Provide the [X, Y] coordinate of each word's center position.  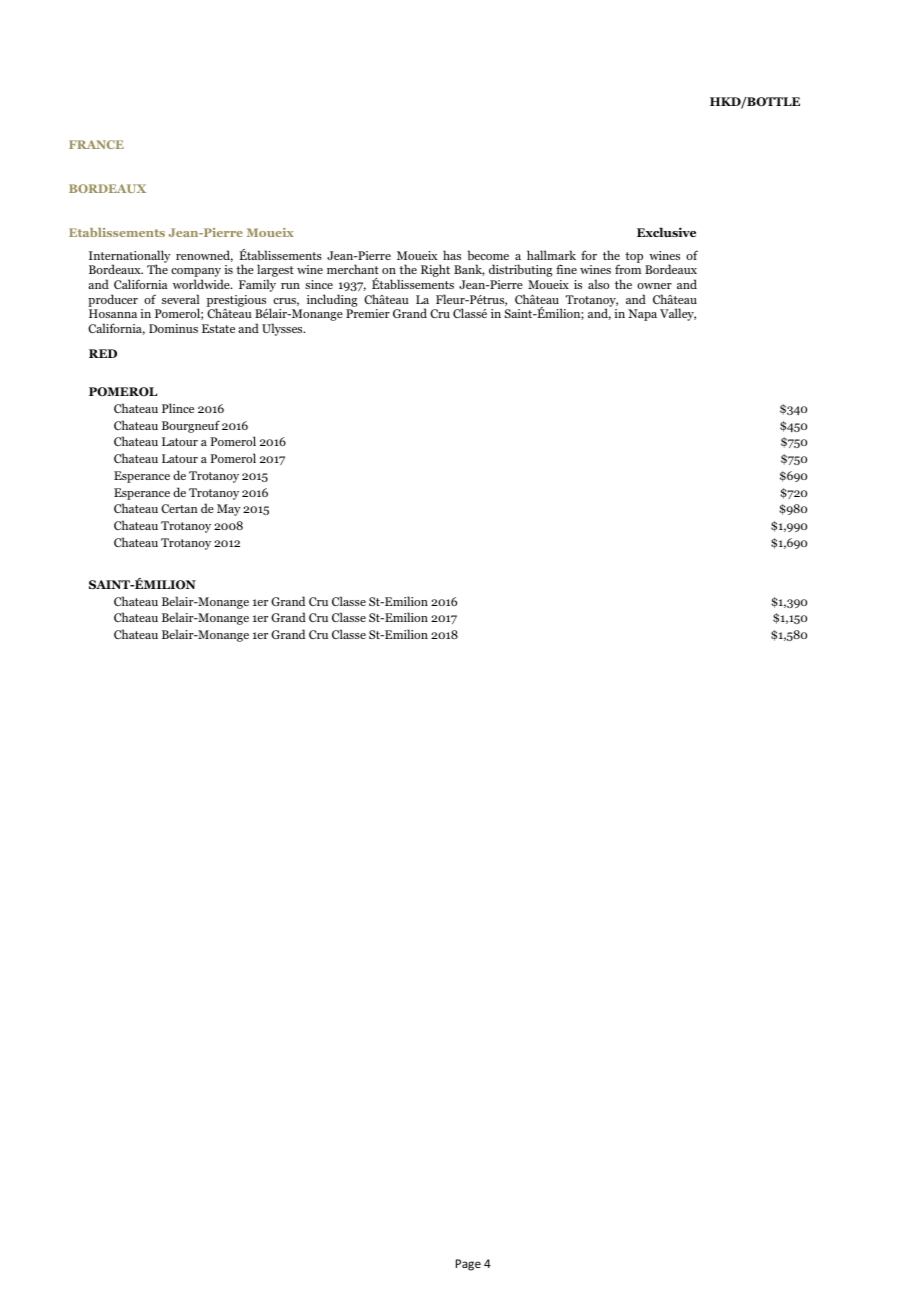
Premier [368, 313]
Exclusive [666, 232]
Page [468, 1265]
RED [103, 353]
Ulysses [283, 329]
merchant [353, 269]
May [229, 510]
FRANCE [96, 144]
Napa [642, 315]
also [598, 284]
